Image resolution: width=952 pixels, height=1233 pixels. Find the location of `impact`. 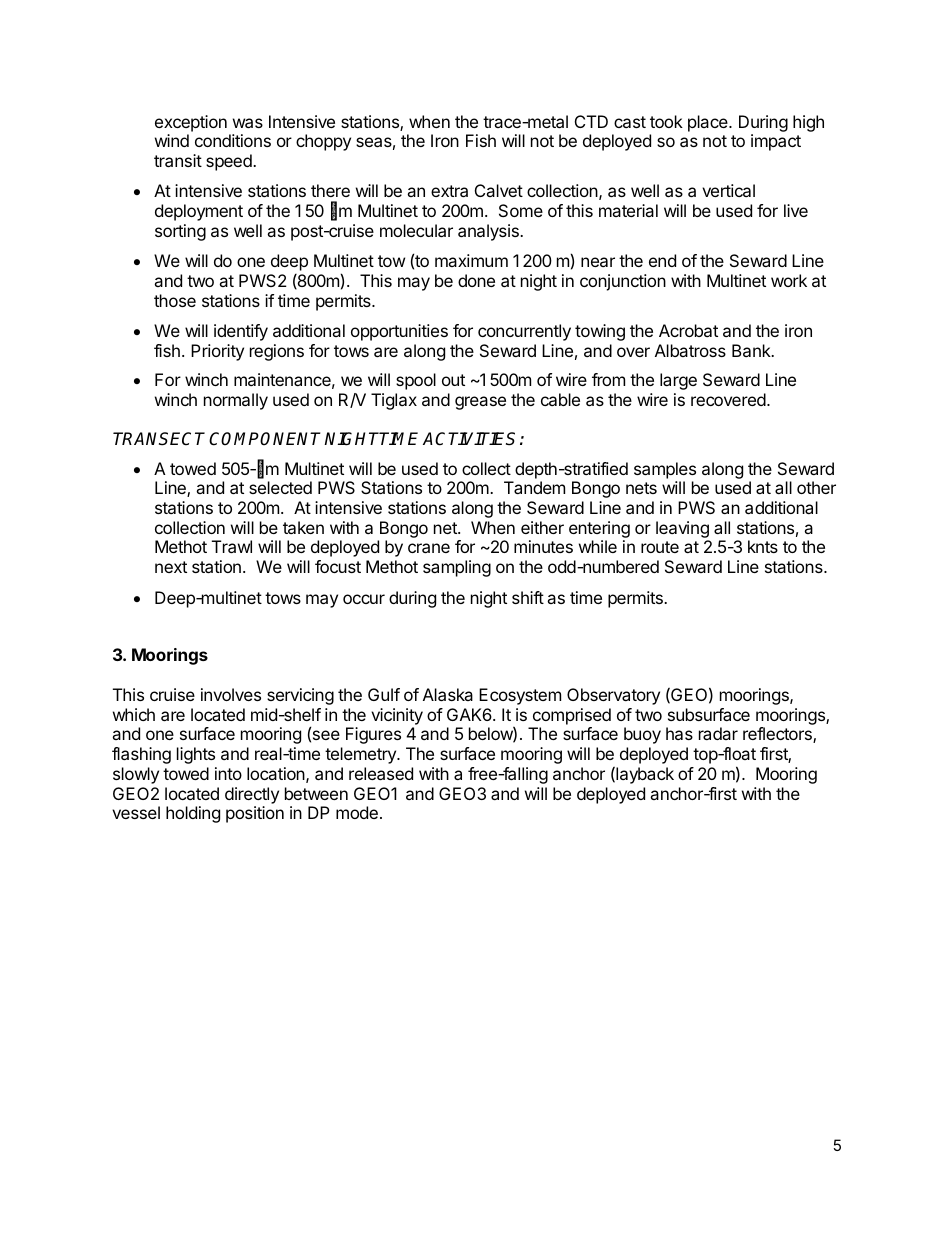

impact is located at coordinates (776, 142).
